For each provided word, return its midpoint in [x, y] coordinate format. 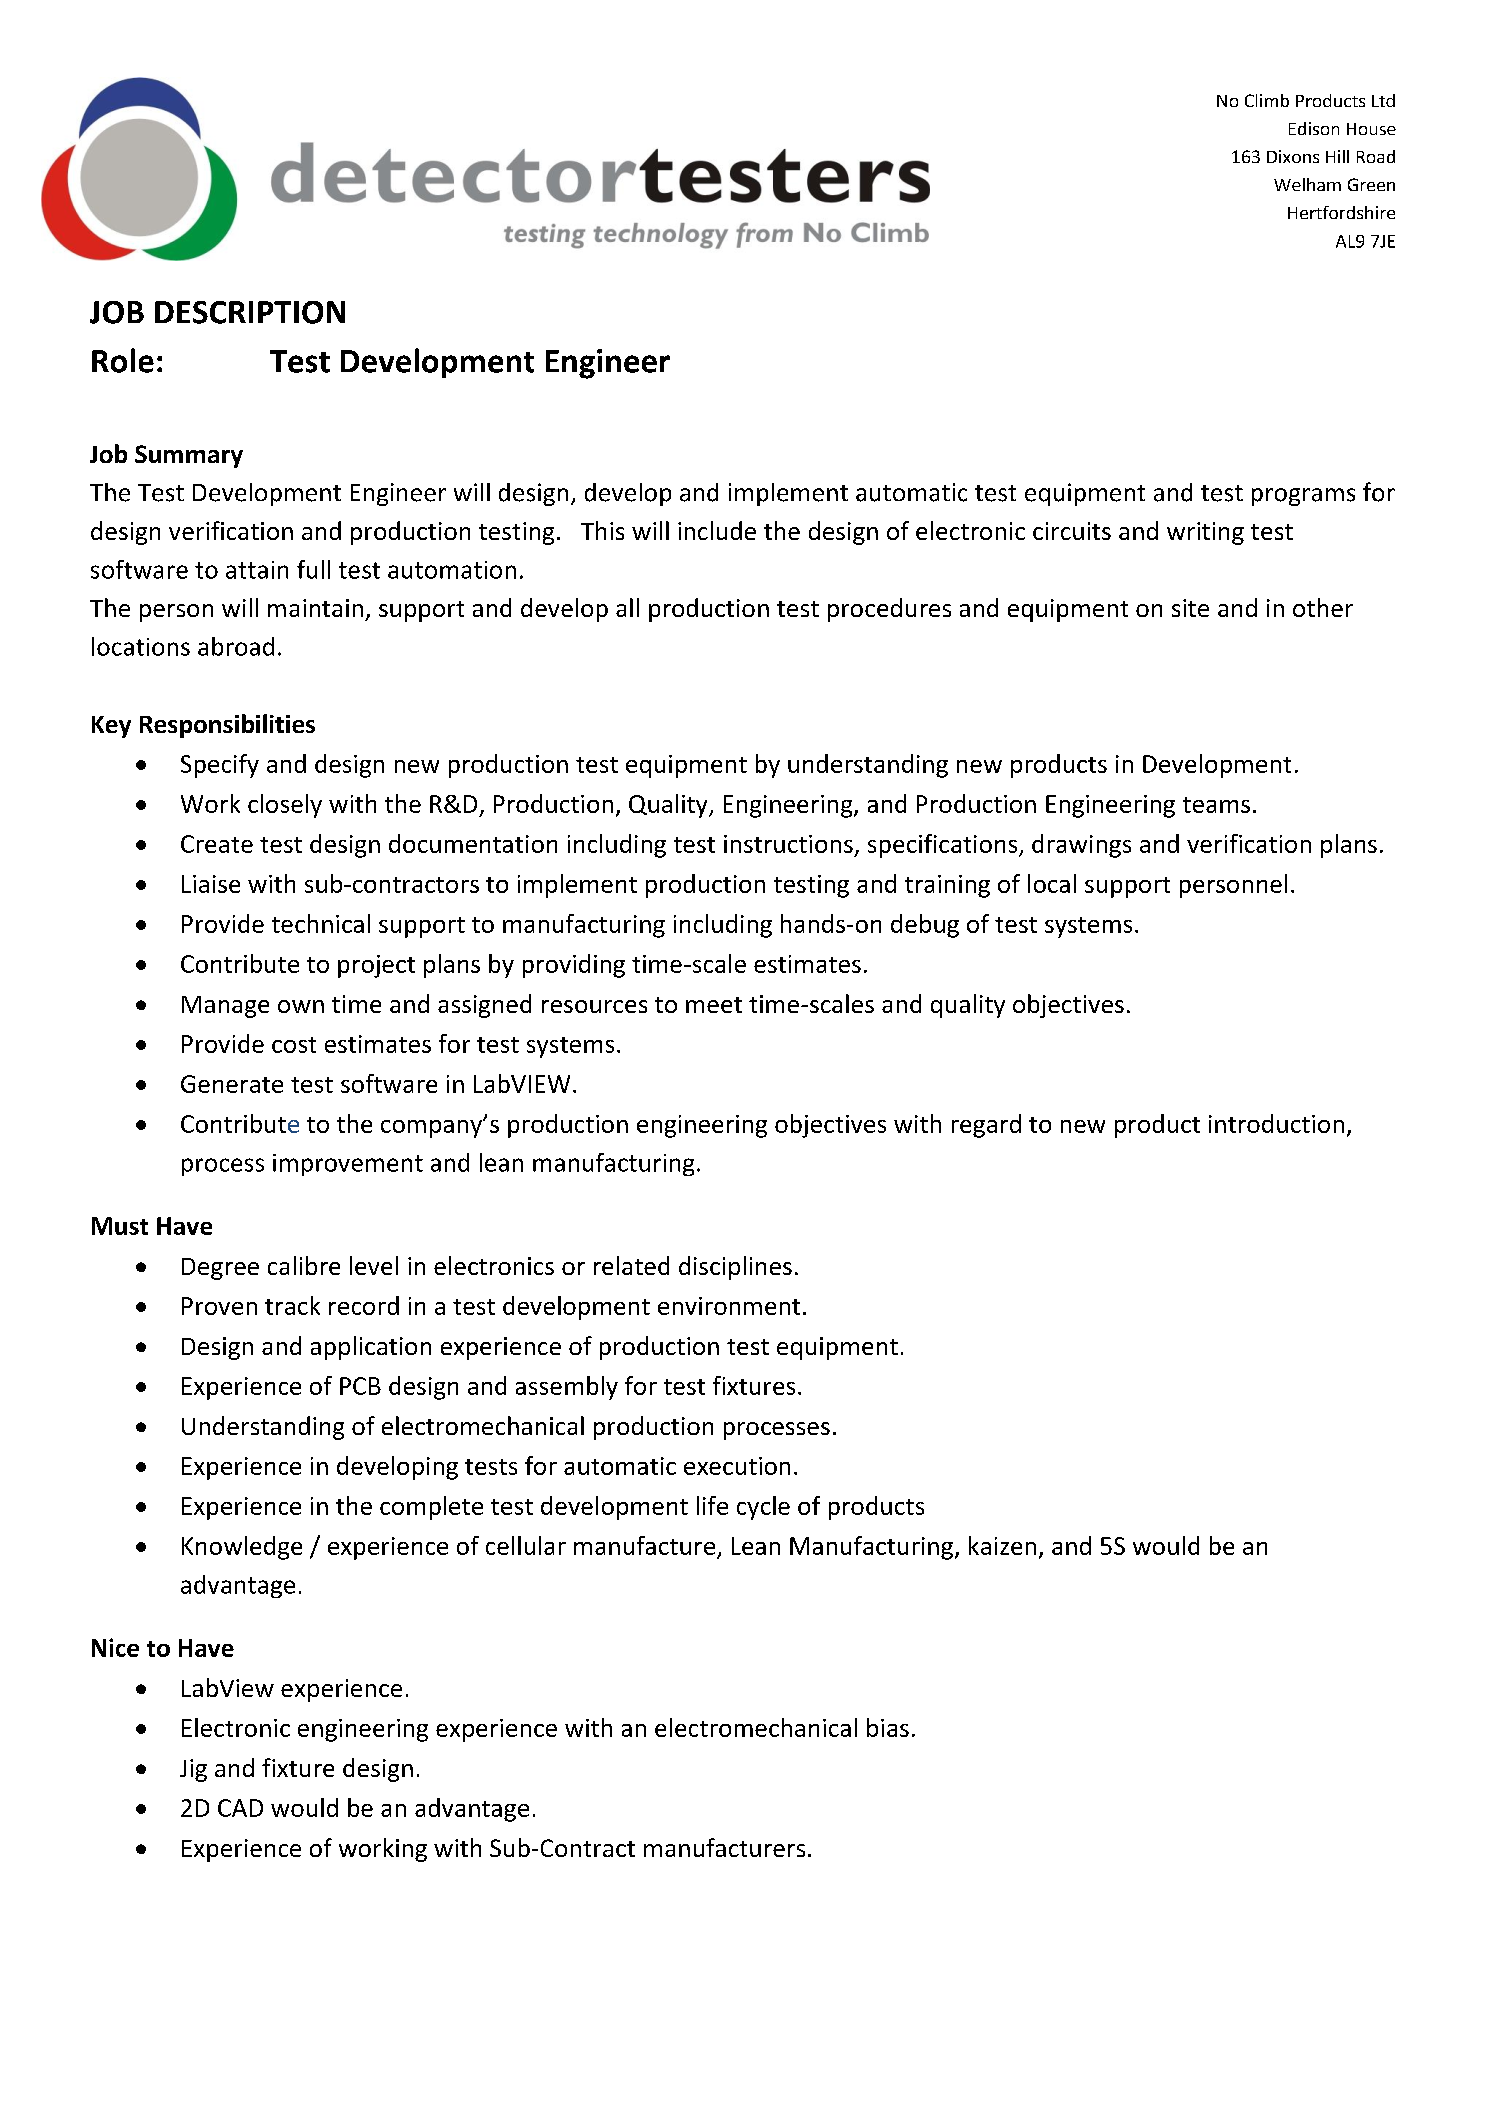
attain [257, 570]
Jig [193, 1770]
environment [729, 1306]
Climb [1267, 100]
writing [1205, 533]
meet [714, 1005]
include [717, 530]
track [292, 1305]
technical [321, 923]
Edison [1314, 128]
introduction [1276, 1123]
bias [888, 1727]
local [1052, 883]
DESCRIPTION [250, 312]
